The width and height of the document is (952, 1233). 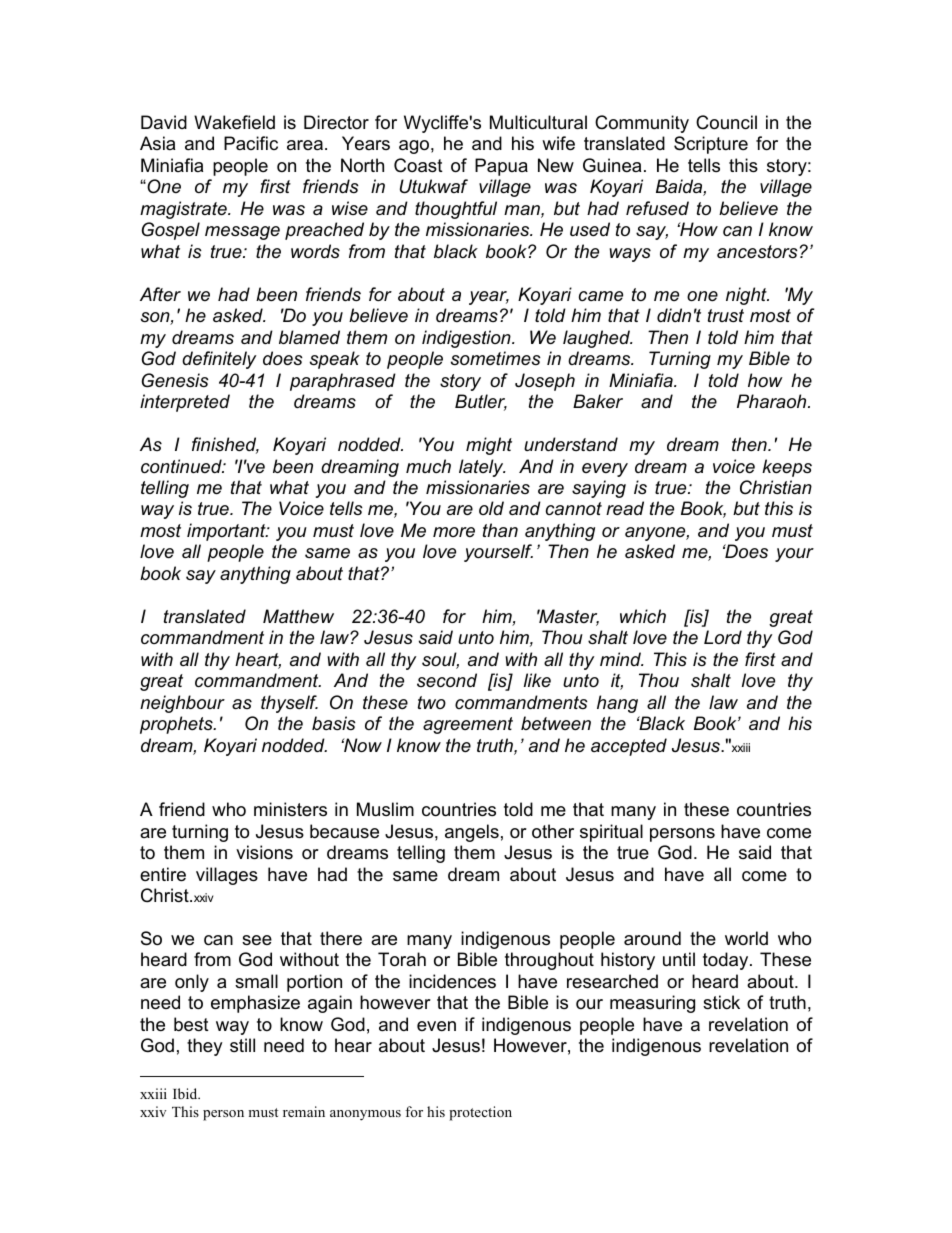 I want to click on Pacific, so click(x=251, y=143).
